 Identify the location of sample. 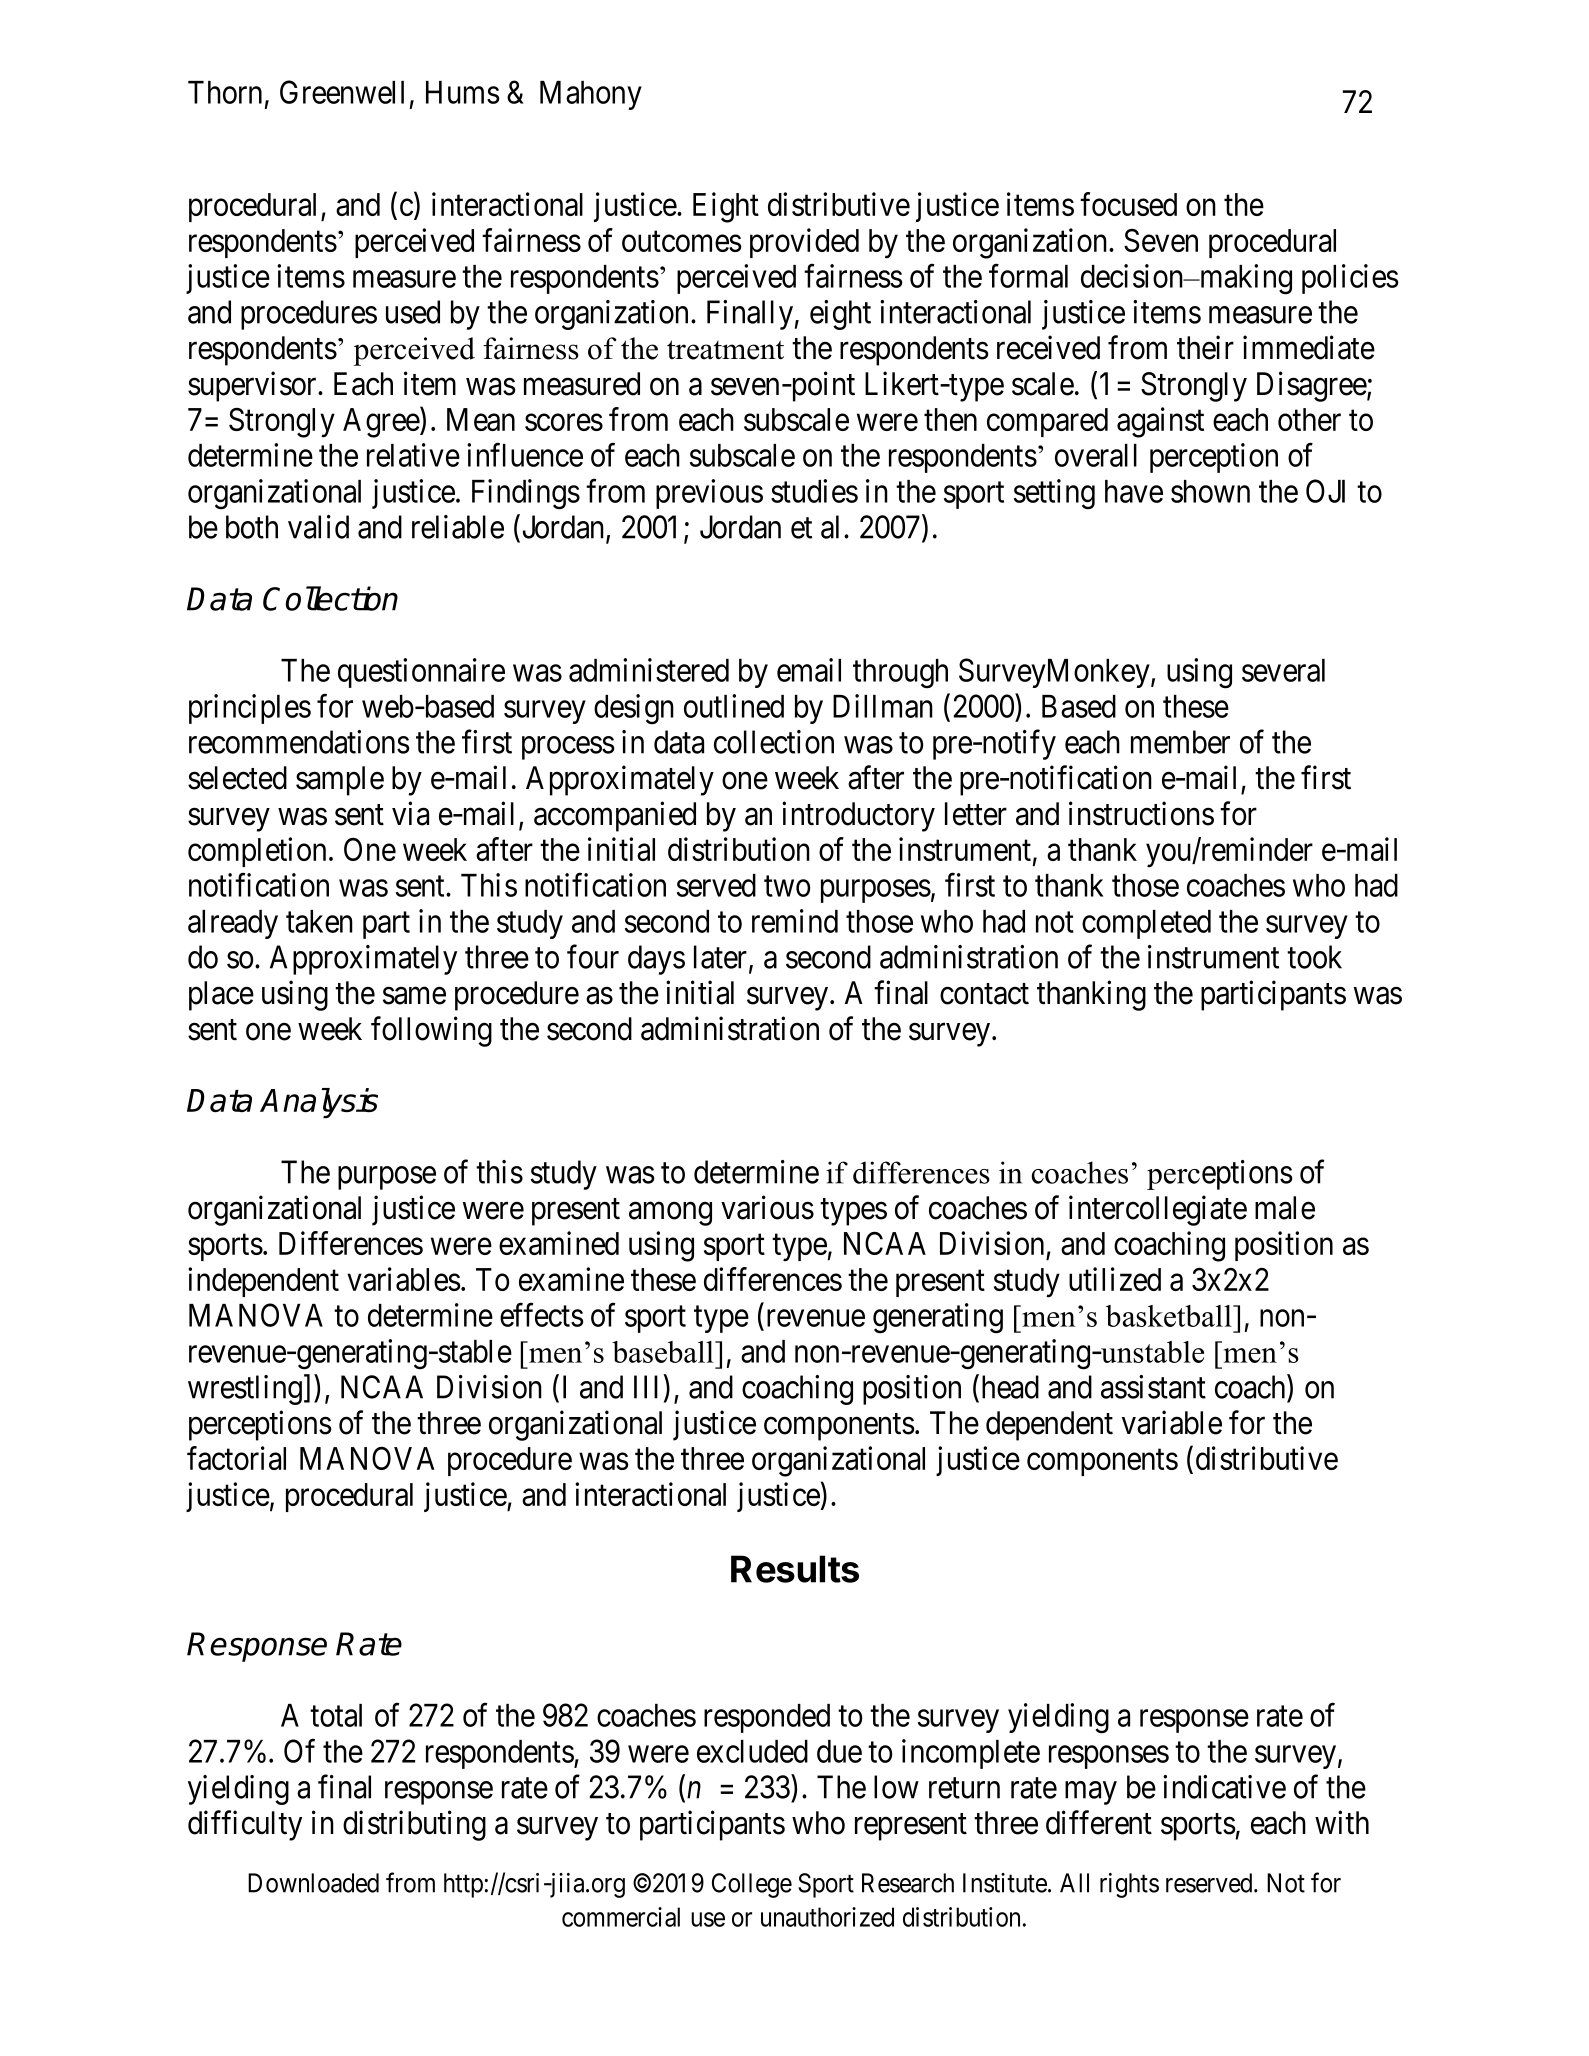
(340, 781).
